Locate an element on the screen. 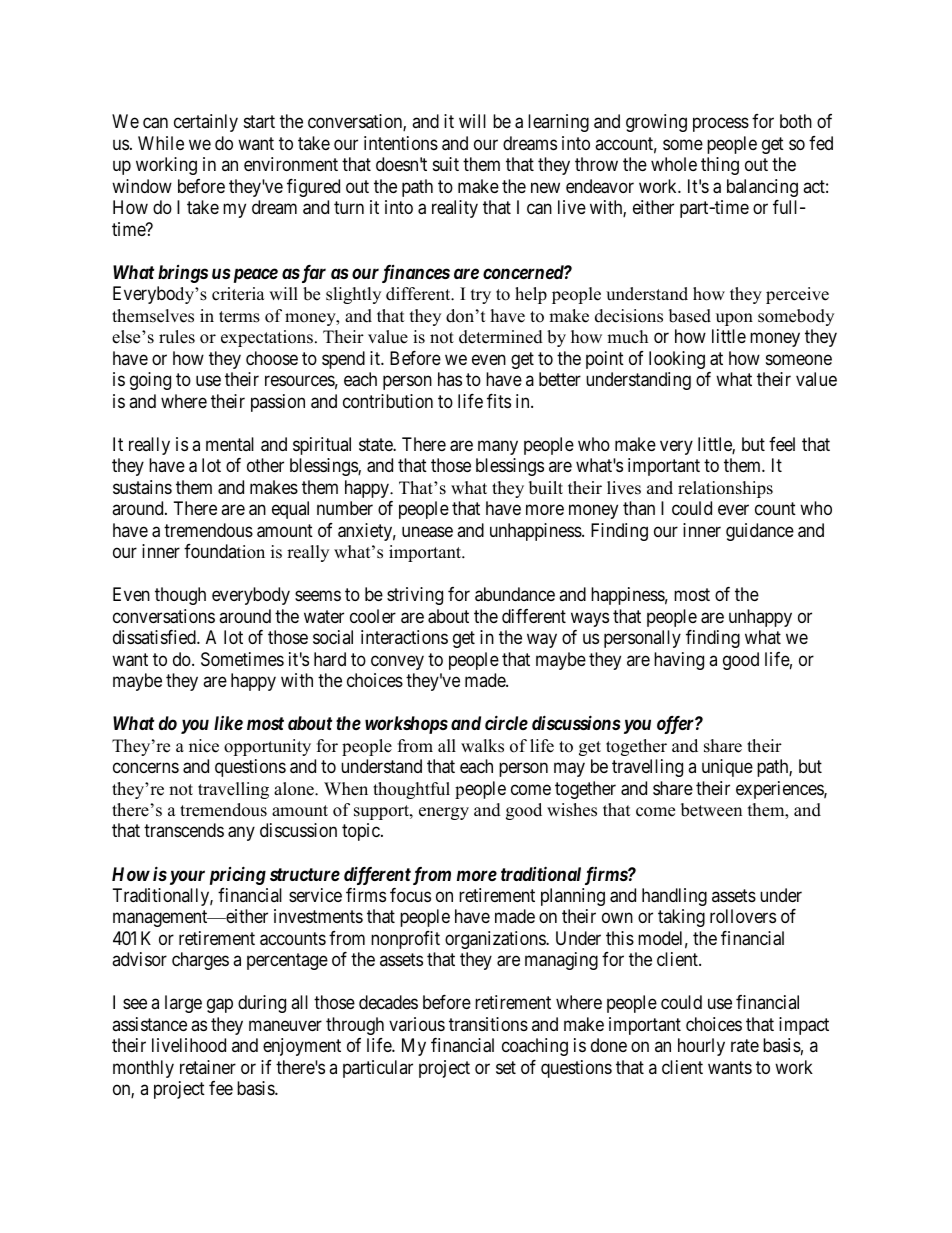  thing is located at coordinates (720, 166).
